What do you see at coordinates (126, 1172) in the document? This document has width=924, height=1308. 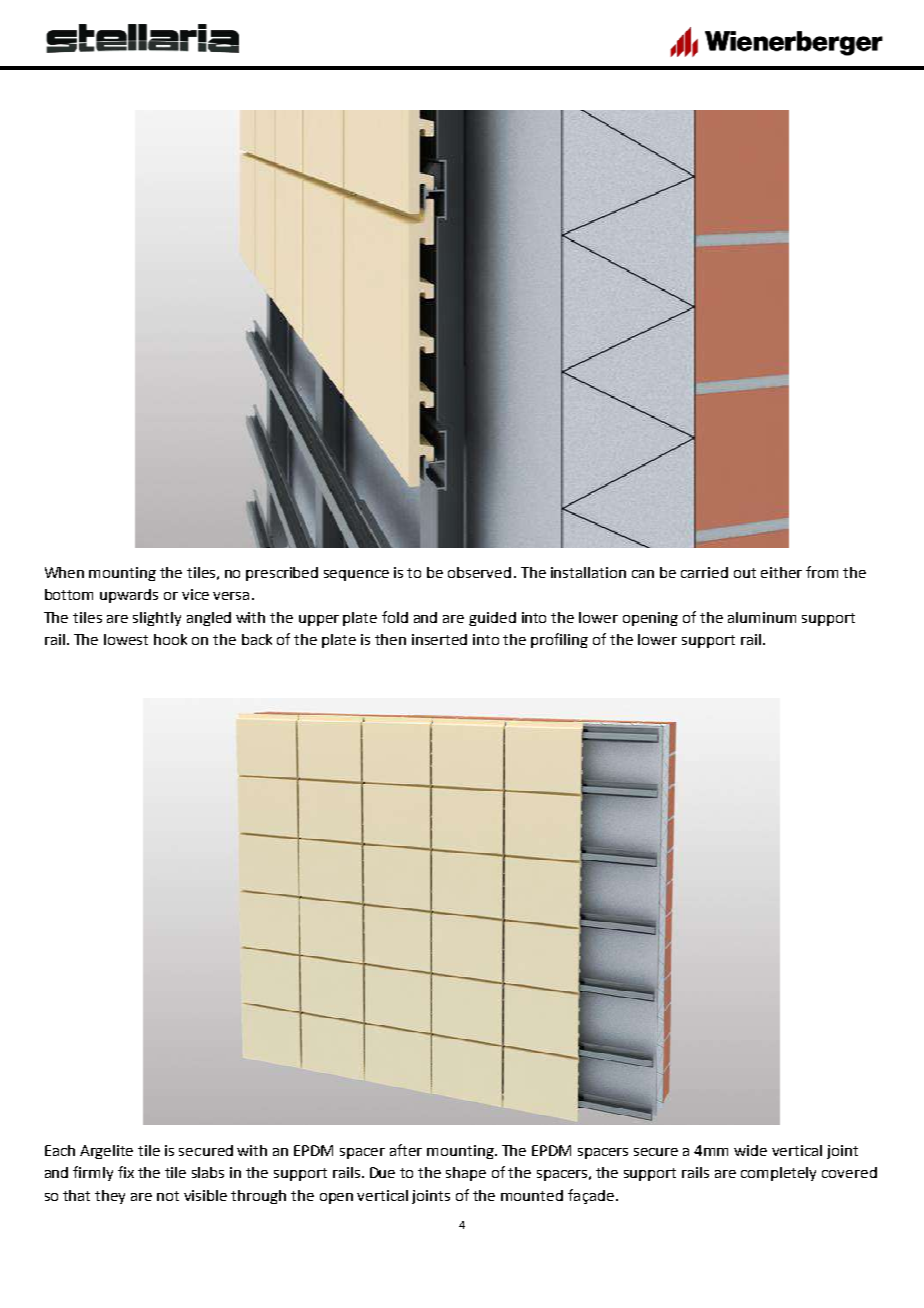 I see `fix` at bounding box center [126, 1172].
